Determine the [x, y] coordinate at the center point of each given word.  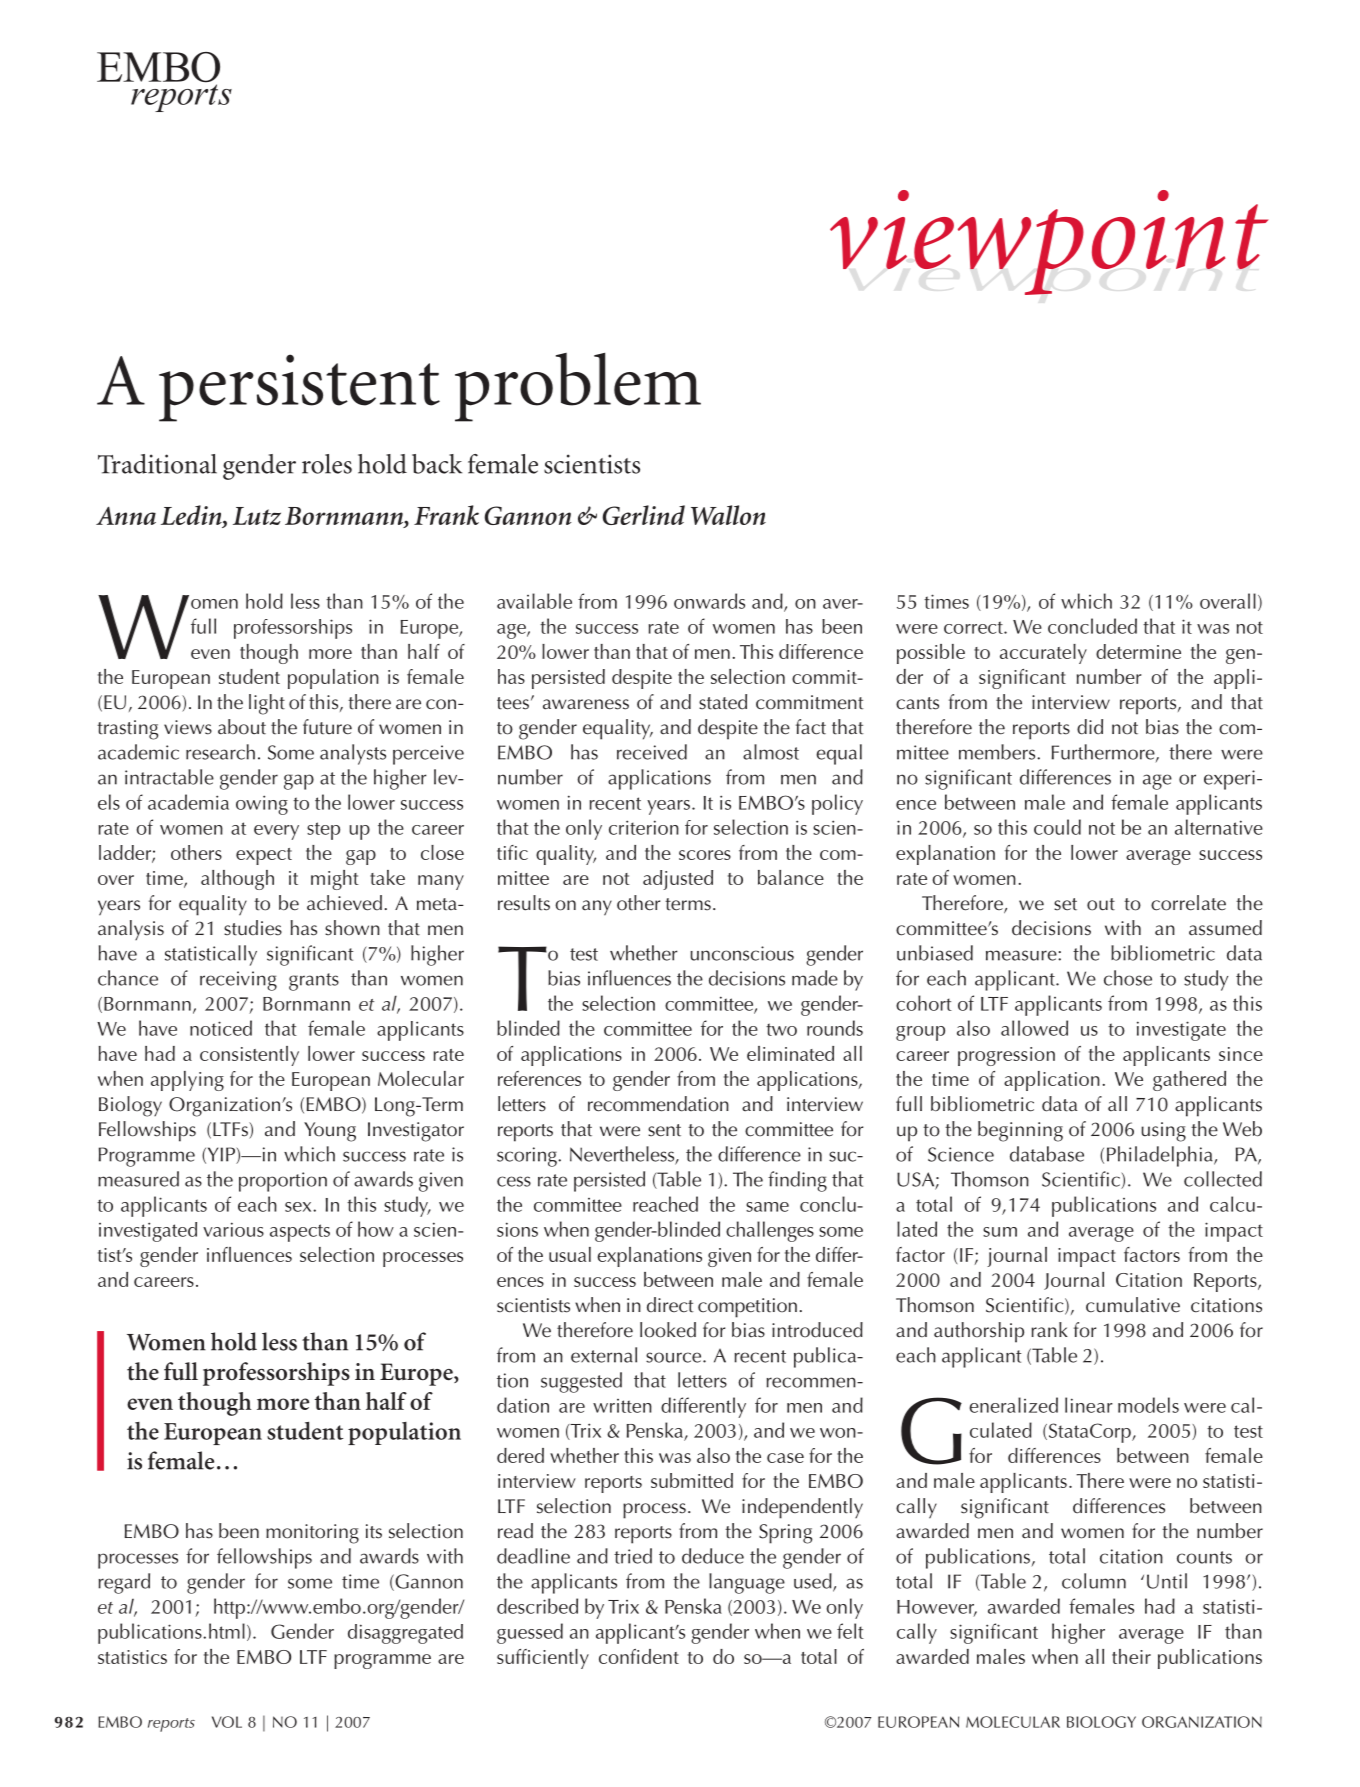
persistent [299, 388]
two [781, 1029]
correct [974, 627]
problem [578, 387]
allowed [1034, 1028]
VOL [227, 1722]
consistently [249, 1056]
